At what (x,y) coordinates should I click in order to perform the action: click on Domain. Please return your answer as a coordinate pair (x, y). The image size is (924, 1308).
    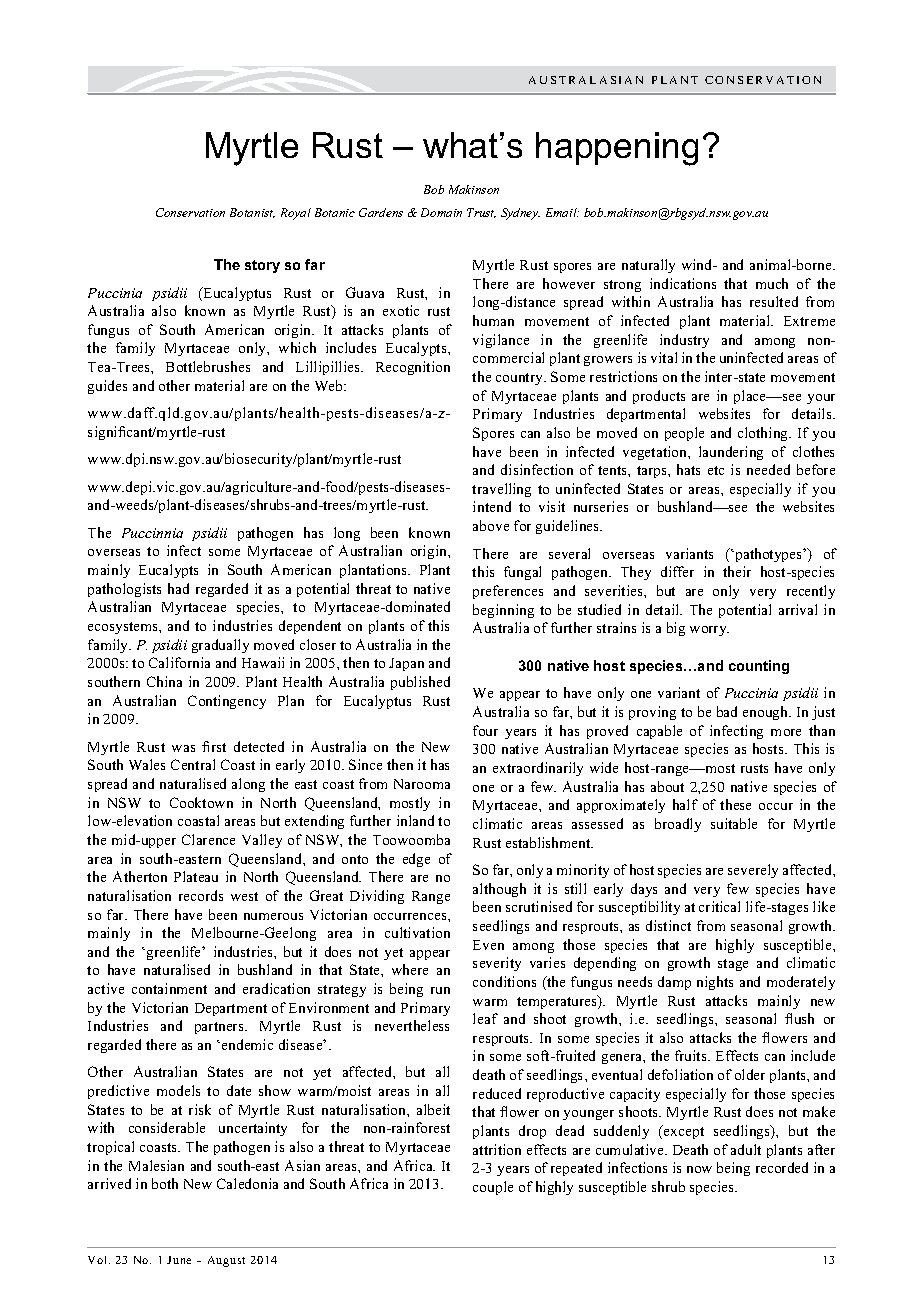
    Looking at the image, I should click on (441, 212).
